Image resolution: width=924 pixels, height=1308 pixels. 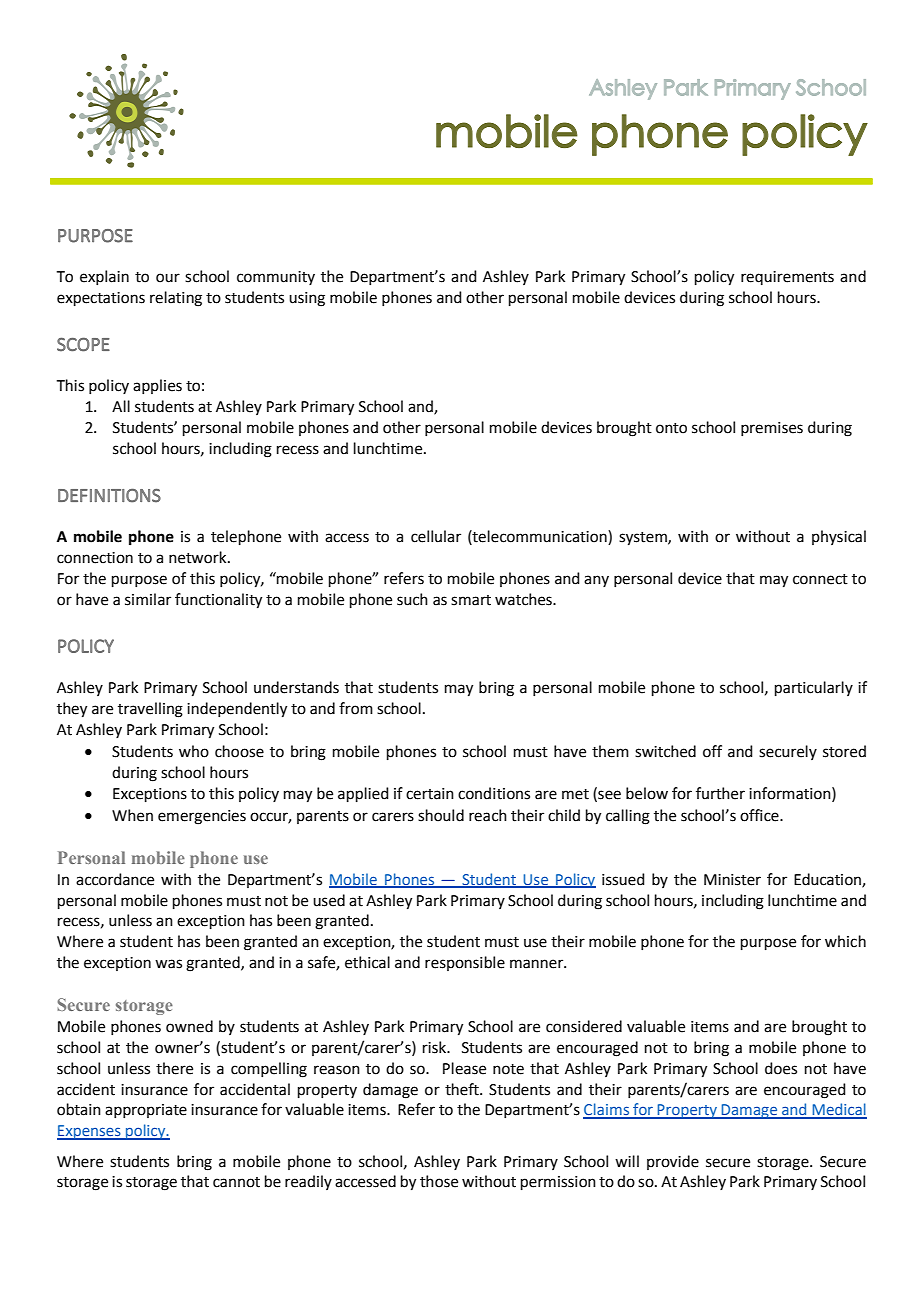 I want to click on particularly, so click(x=814, y=688).
